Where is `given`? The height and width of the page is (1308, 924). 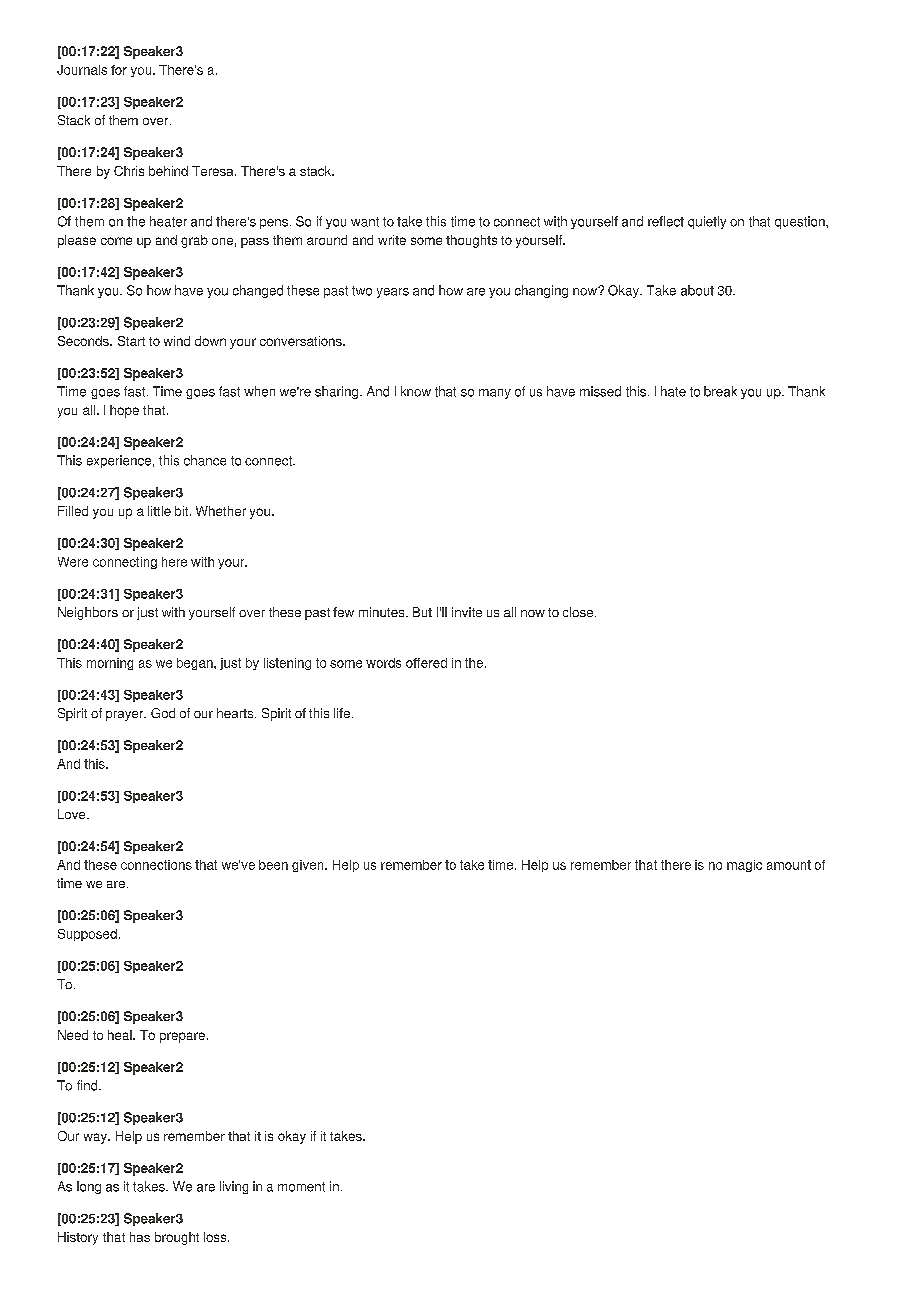
given is located at coordinates (309, 866).
